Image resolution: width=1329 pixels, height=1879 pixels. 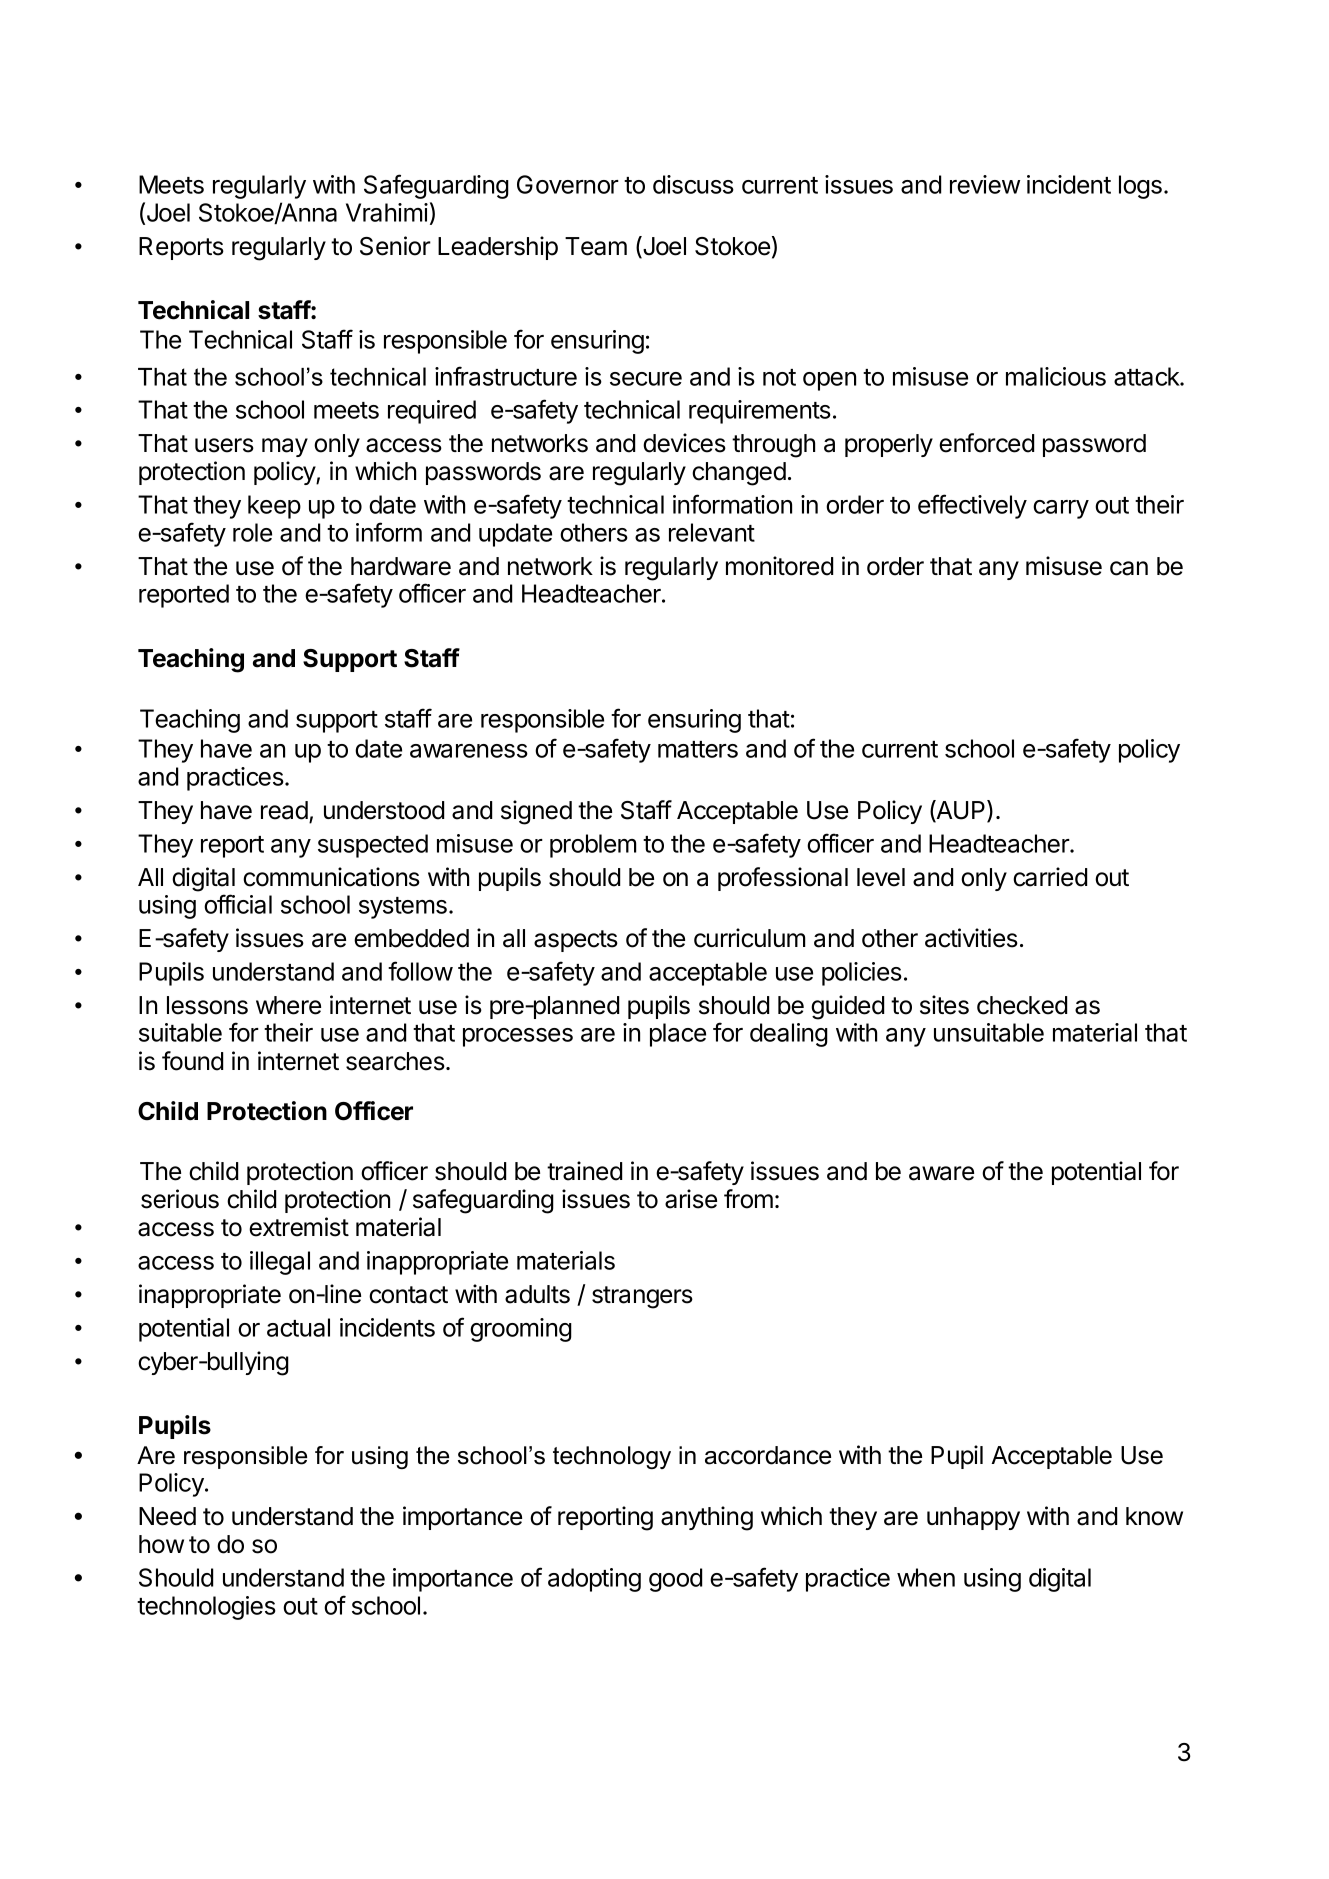 What do you see at coordinates (691, 1199) in the image?
I see `arise` at bounding box center [691, 1199].
